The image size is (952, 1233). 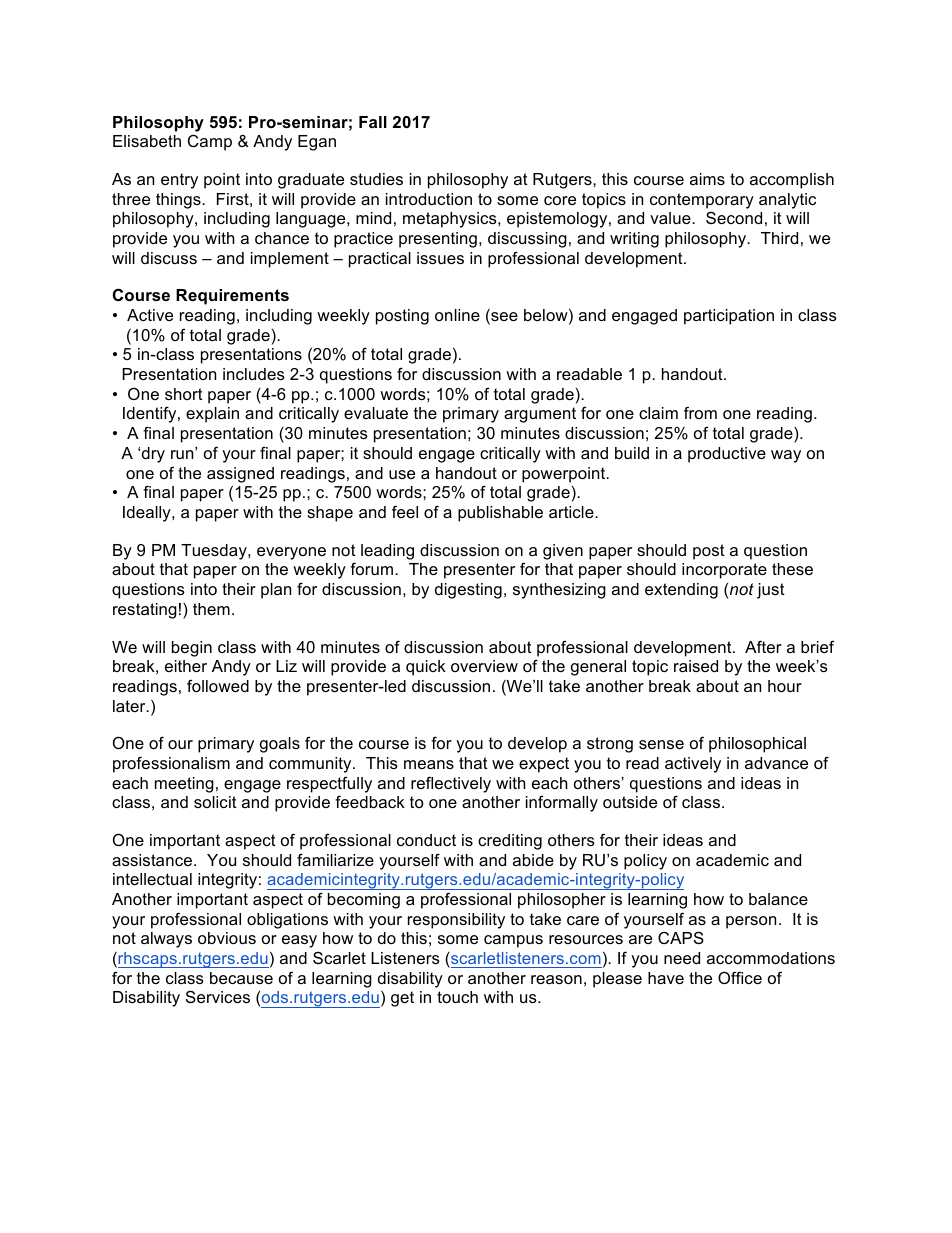 I want to click on introduction, so click(x=429, y=199).
